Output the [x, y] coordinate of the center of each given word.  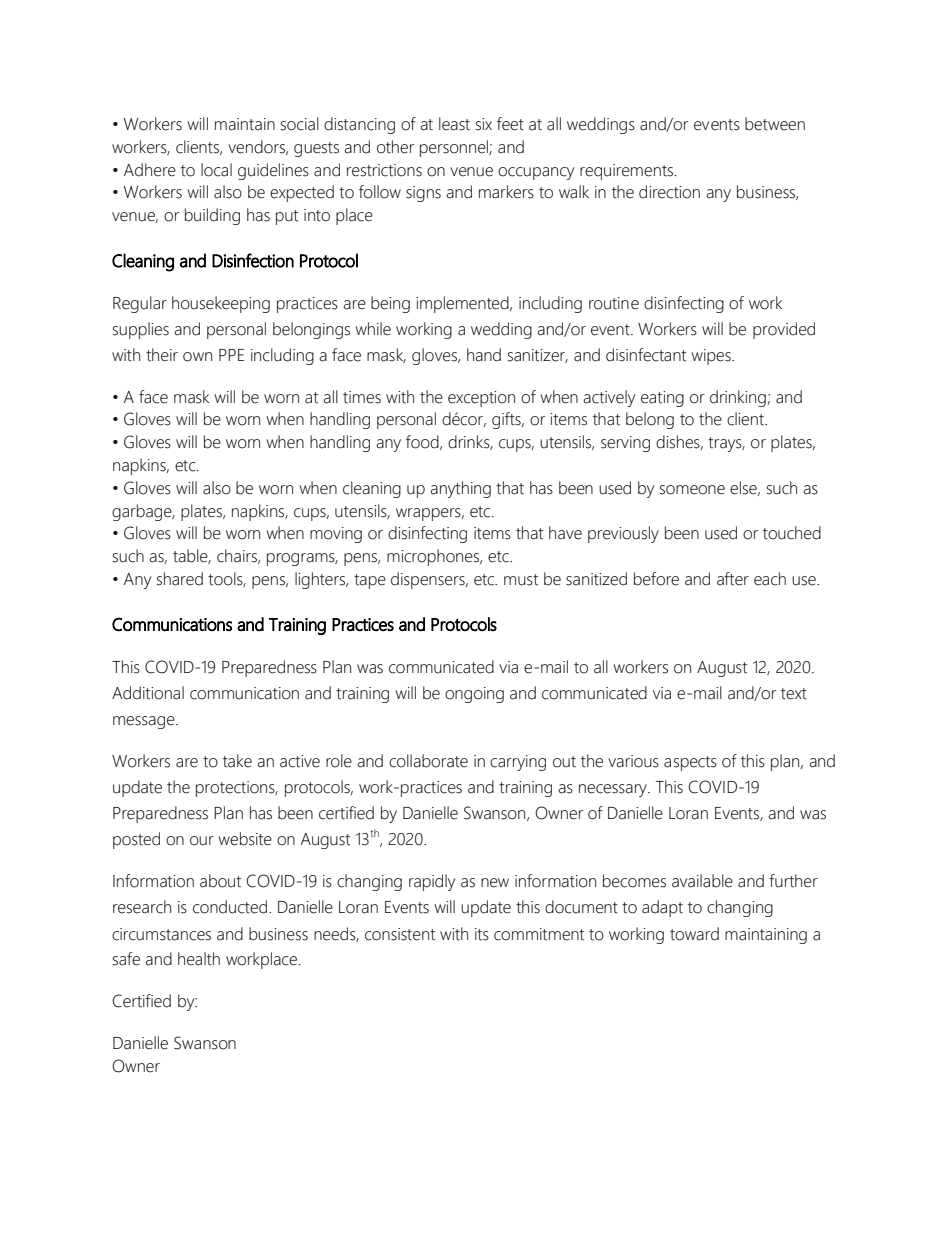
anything [460, 489]
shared [180, 579]
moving [336, 535]
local [216, 170]
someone [692, 490]
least [454, 124]
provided [784, 330]
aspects [690, 763]
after [733, 579]
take [237, 761]
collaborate [428, 761]
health [199, 959]
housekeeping [221, 304]
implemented [463, 304]
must [521, 580]
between [775, 124]
